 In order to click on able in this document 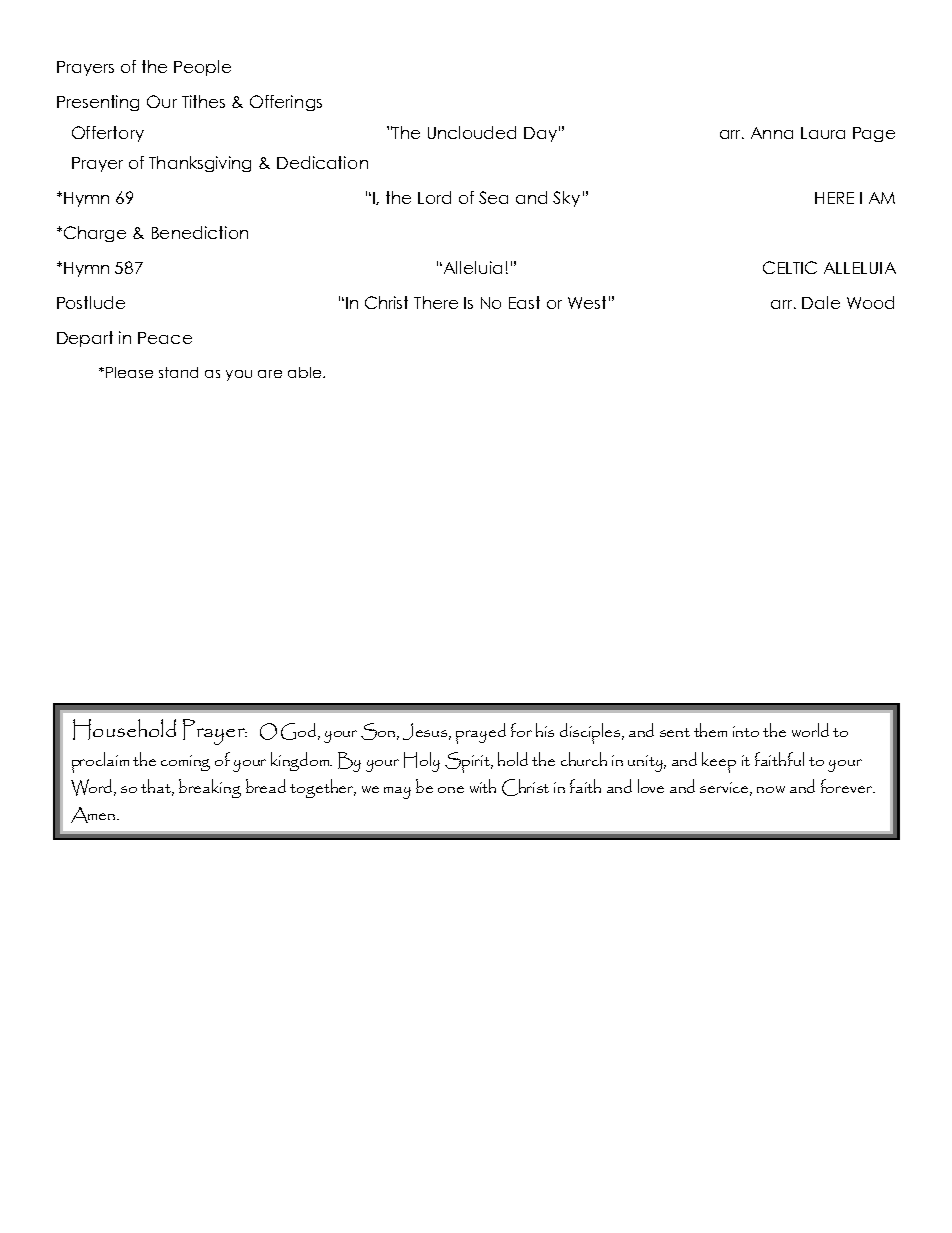, I will do `click(306, 372)`.
